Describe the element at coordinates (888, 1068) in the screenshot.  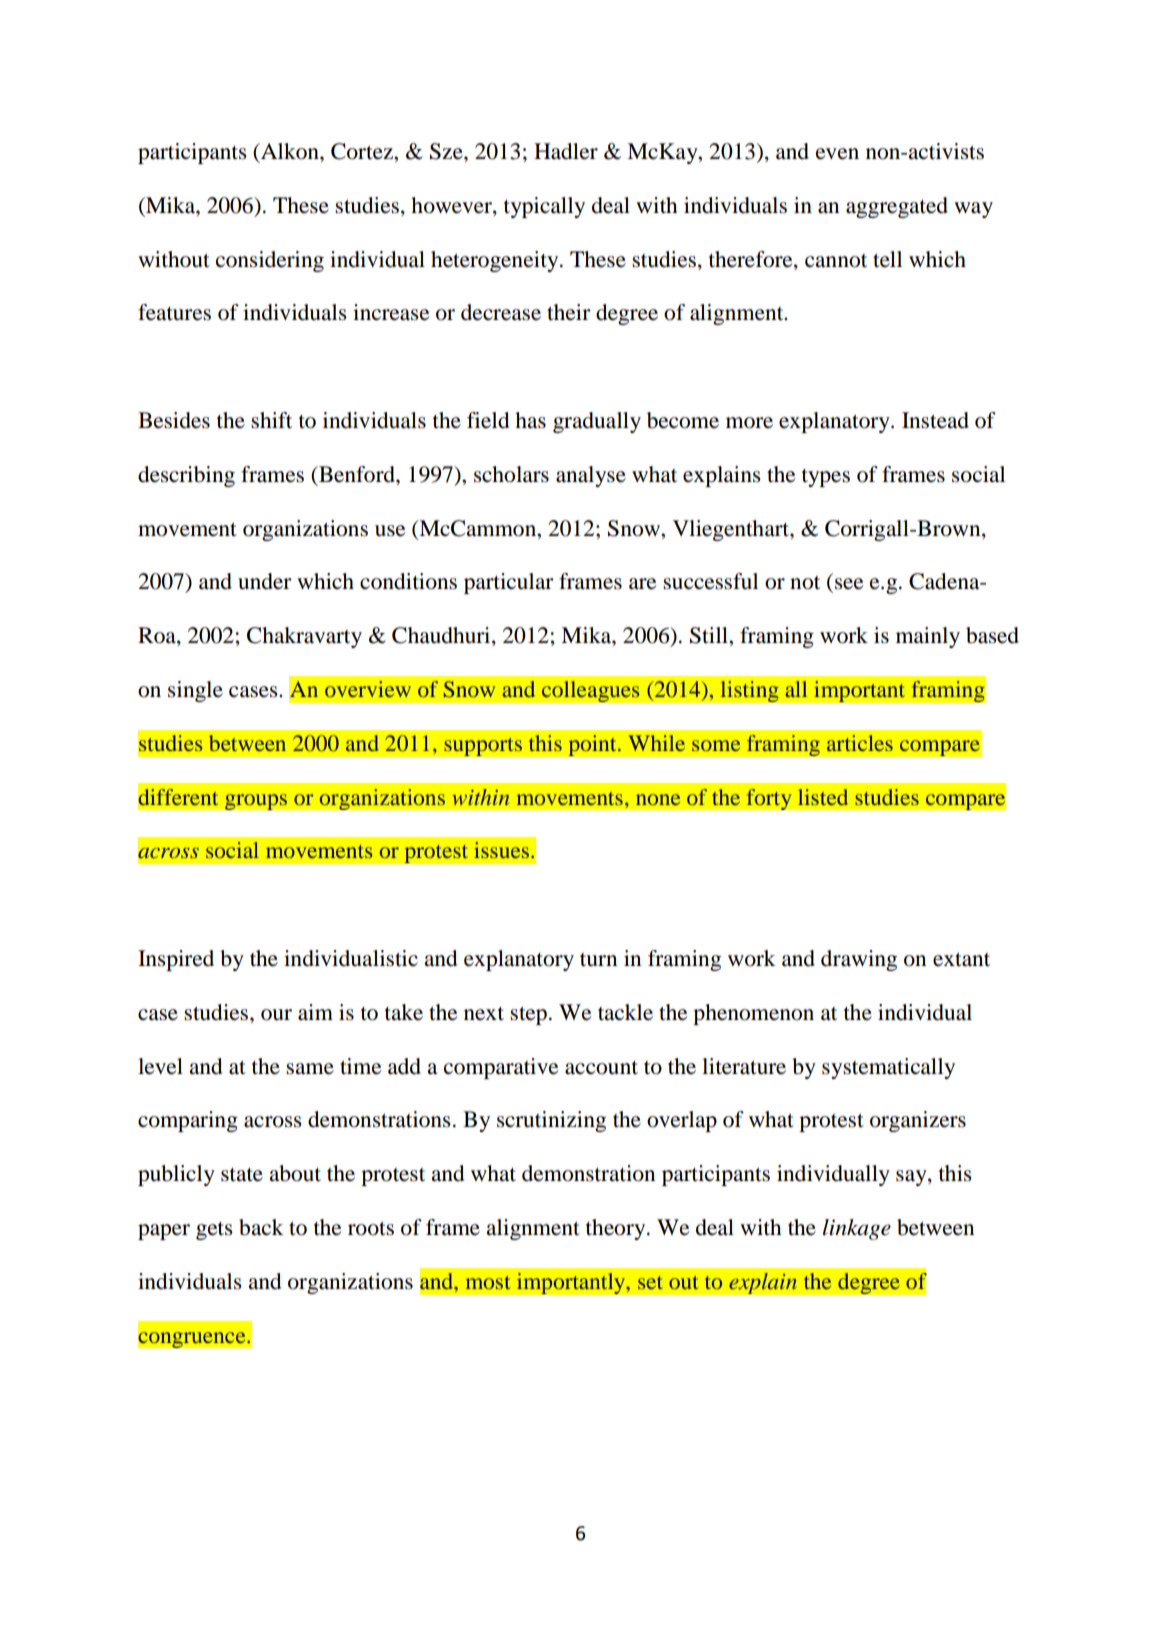
I see `systematically` at that location.
